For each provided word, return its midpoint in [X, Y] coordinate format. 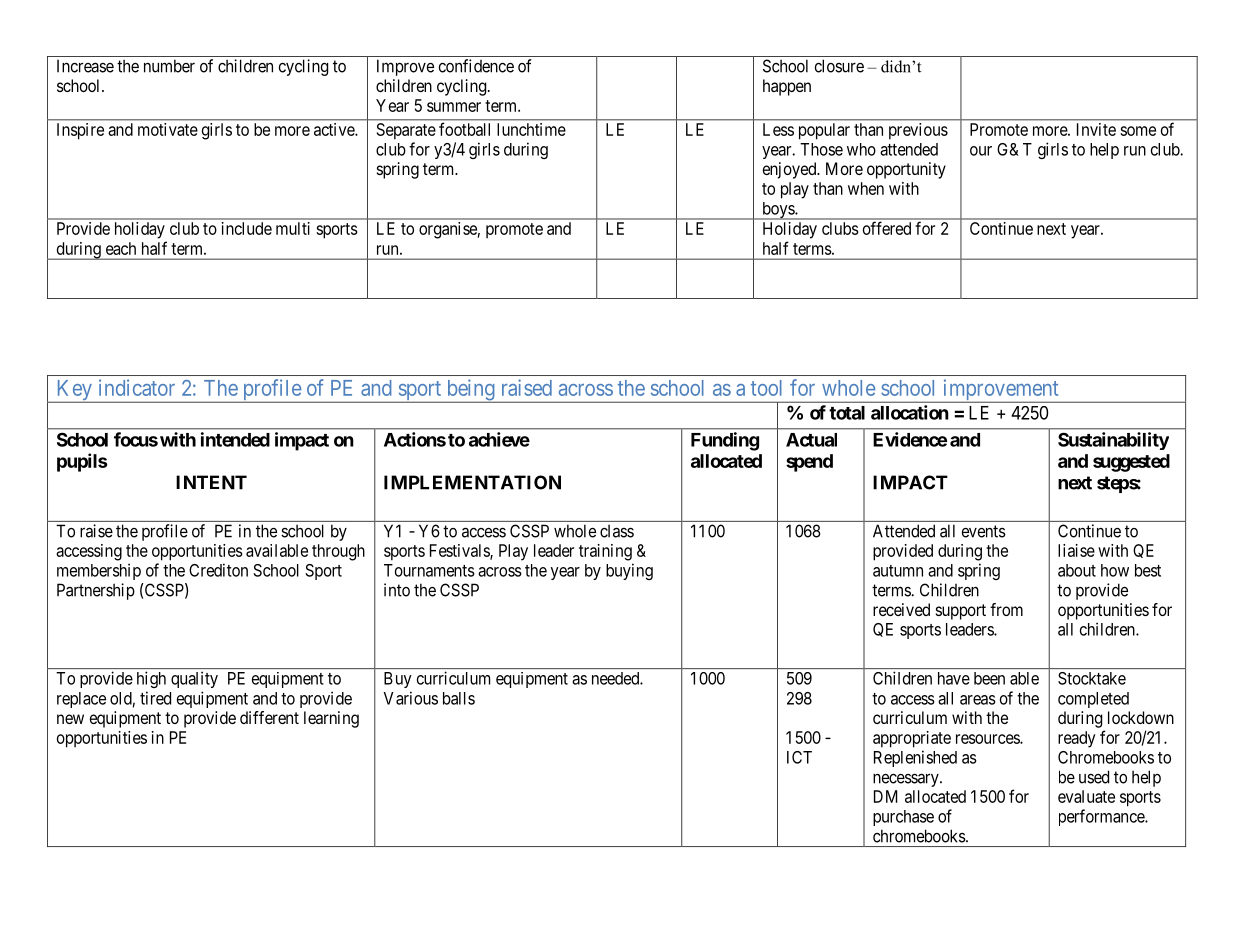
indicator [137, 387]
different [269, 717]
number [169, 66]
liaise [1076, 550]
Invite [1096, 129]
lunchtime [531, 129]
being [470, 391]
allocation [910, 412]
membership [99, 571]
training [605, 552]
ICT [799, 757]
